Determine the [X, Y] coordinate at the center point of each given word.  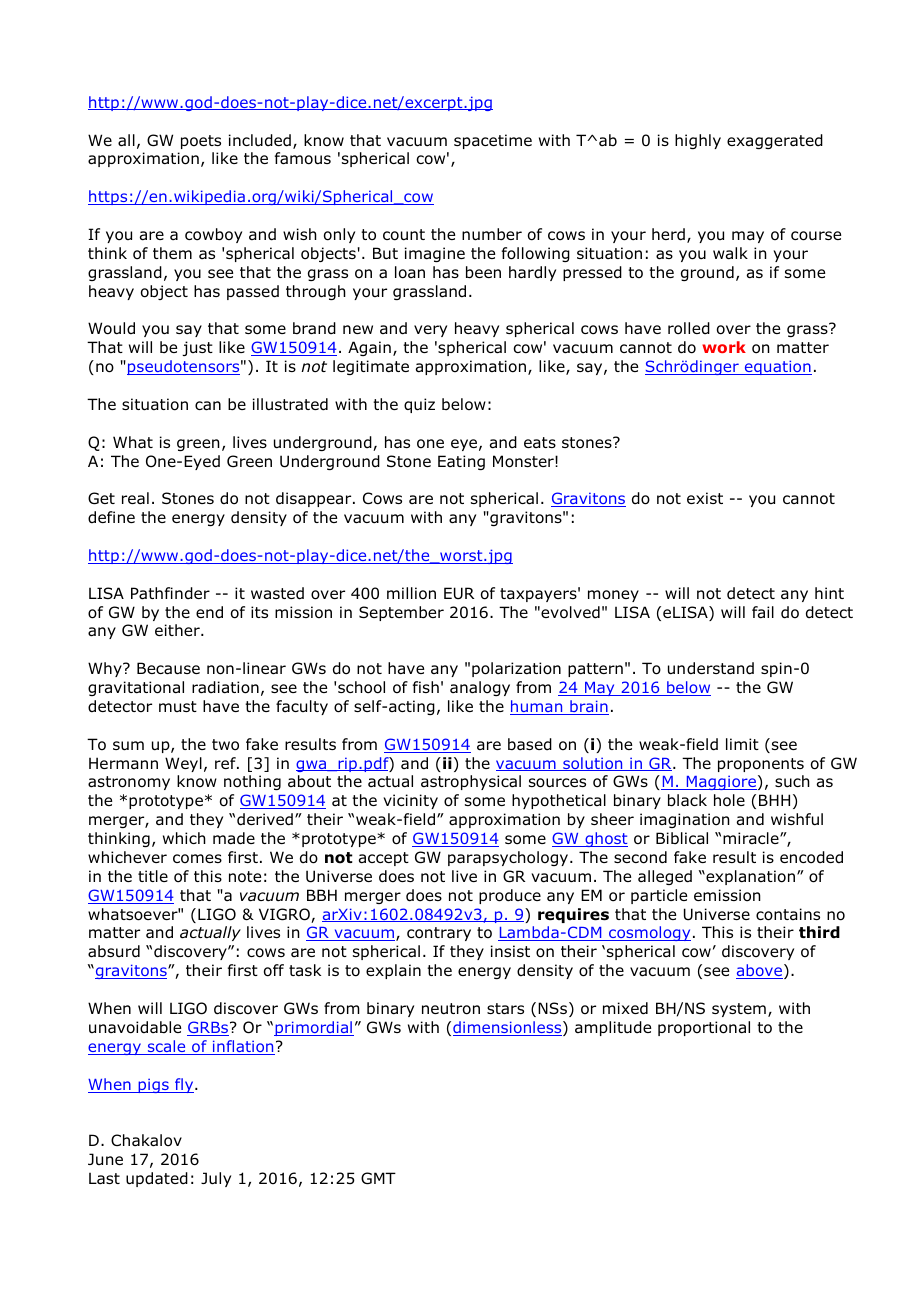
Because [168, 668]
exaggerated [775, 141]
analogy [480, 688]
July [216, 1179]
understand [711, 668]
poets [201, 142]
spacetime [493, 141]
